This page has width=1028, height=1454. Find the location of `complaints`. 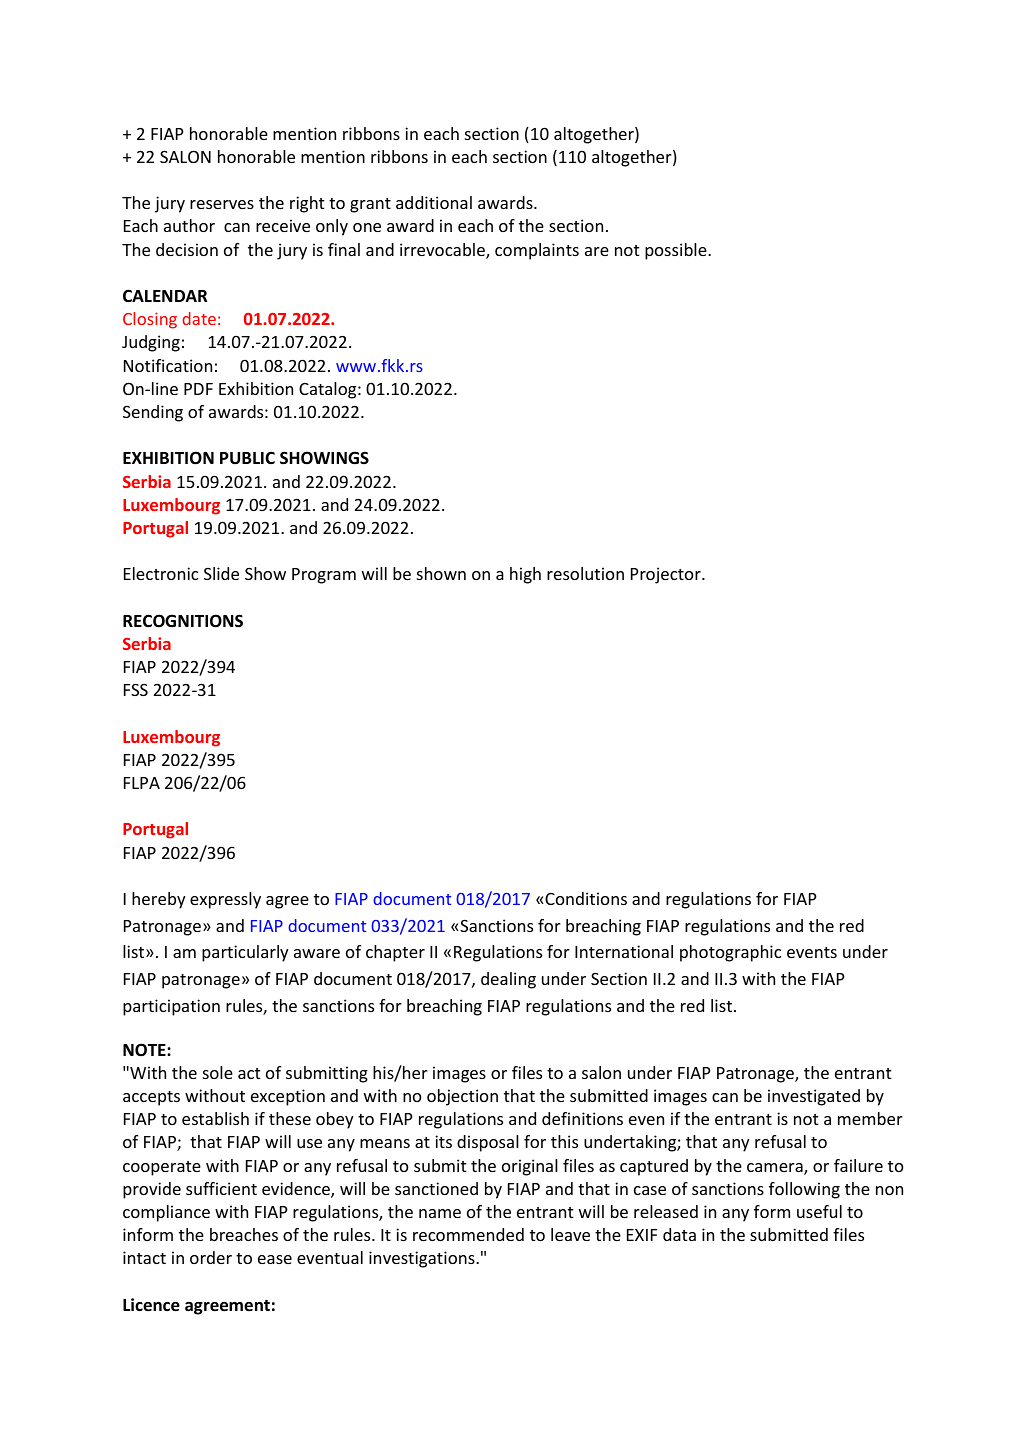

complaints is located at coordinates (537, 251).
